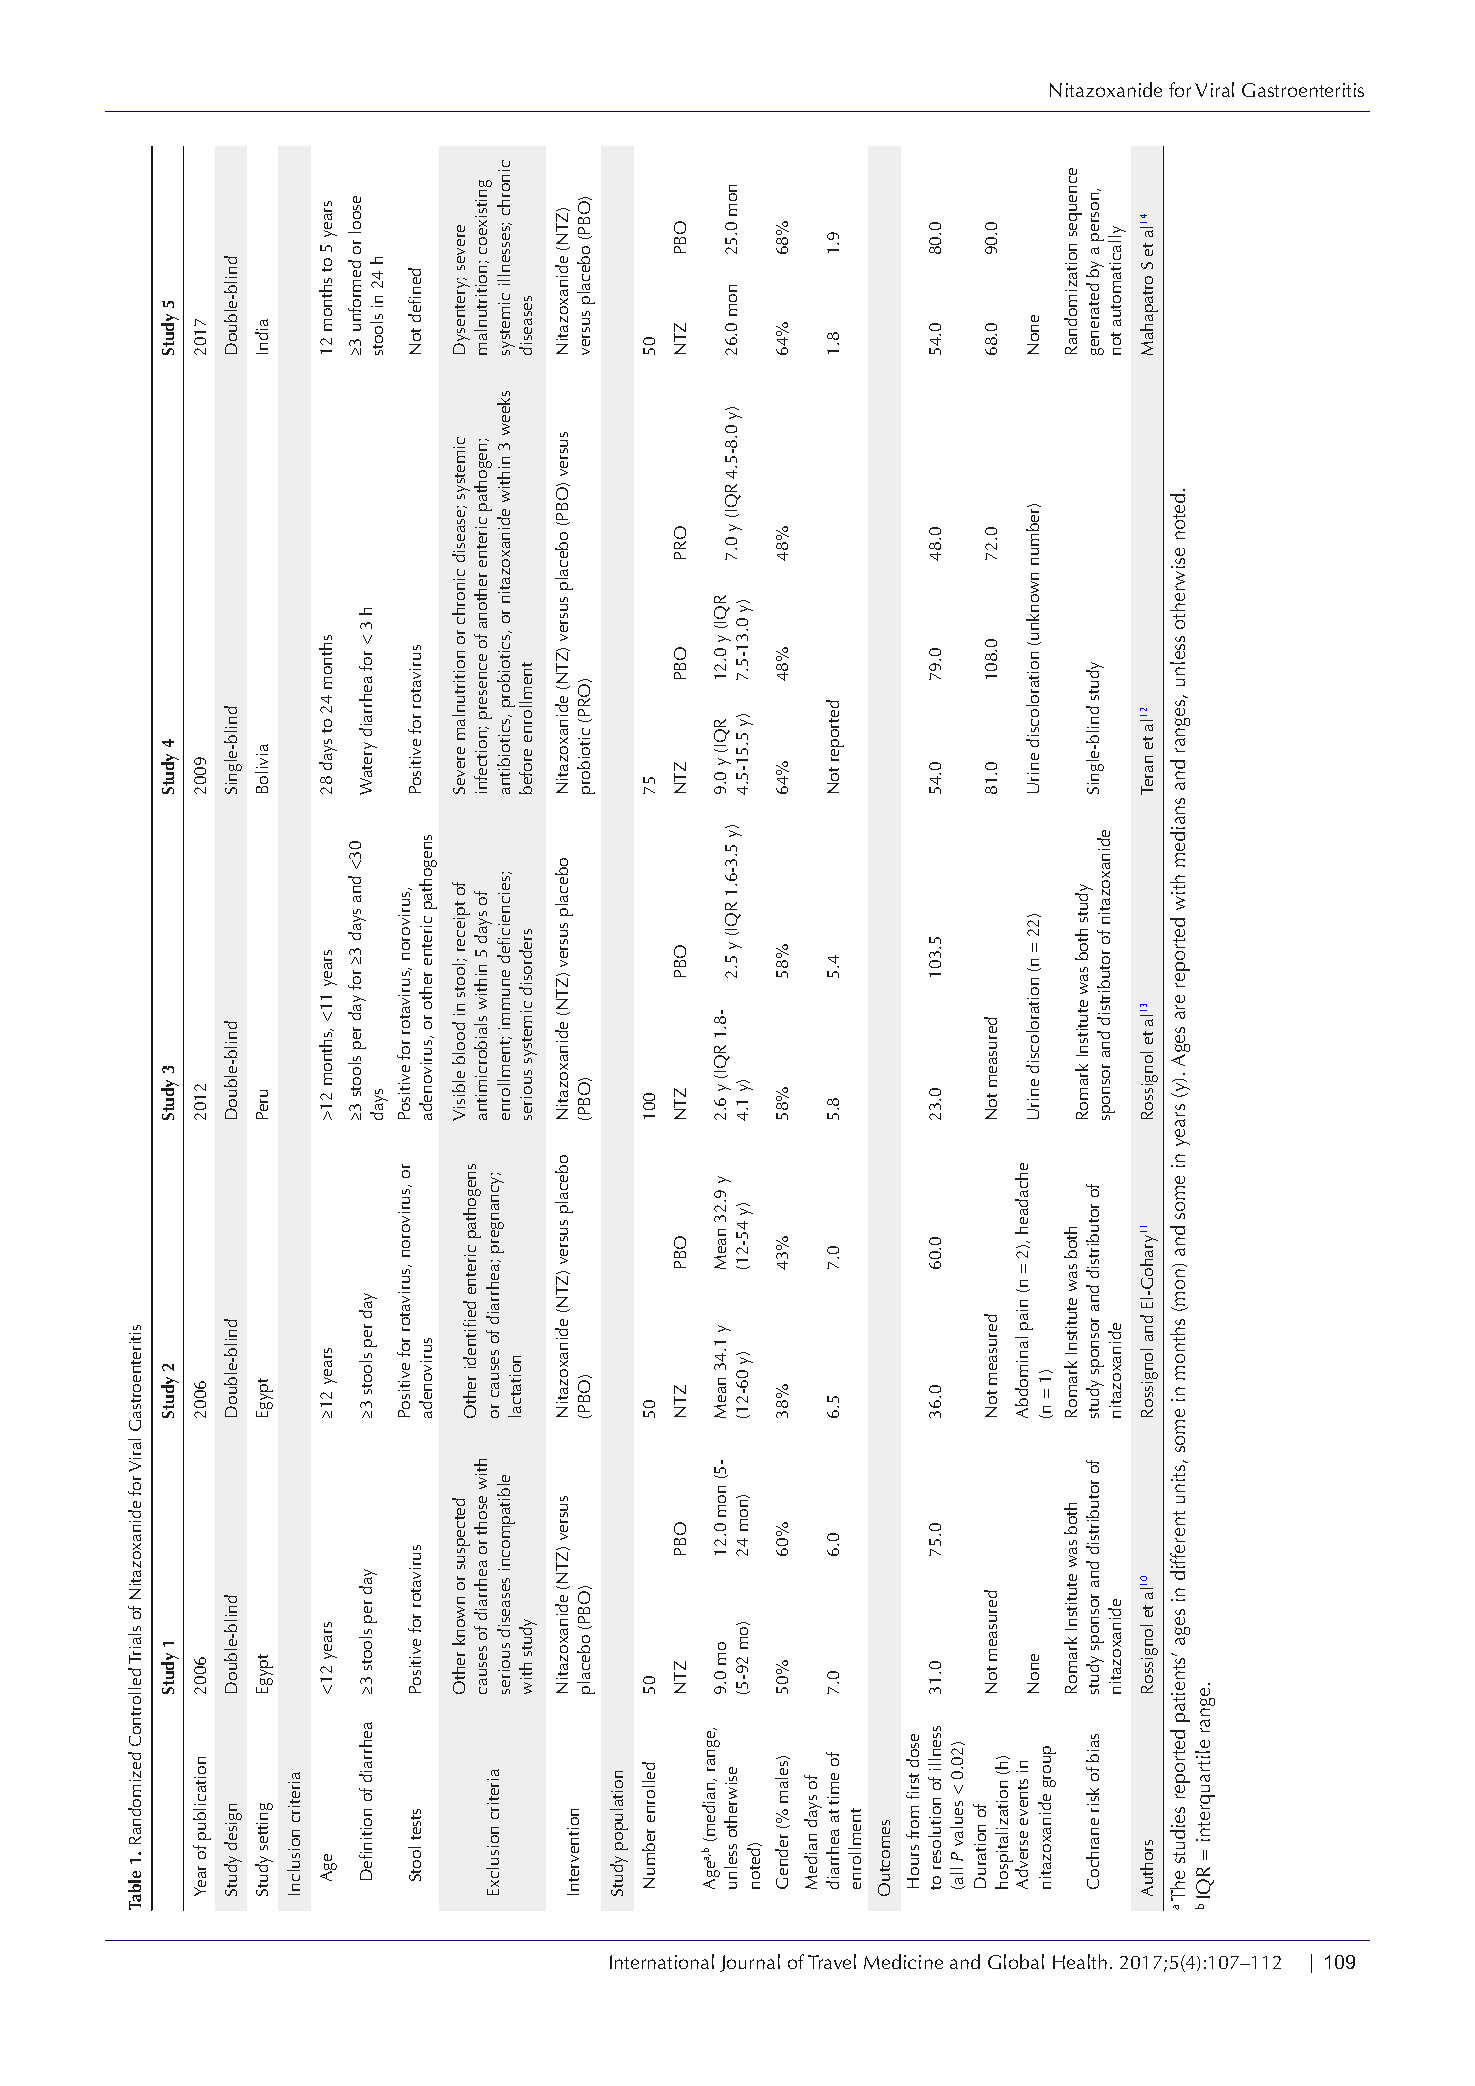 The width and height of the screenshot is (1475, 2086). What do you see at coordinates (750, 1963) in the screenshot?
I see `Journal` at bounding box center [750, 1963].
